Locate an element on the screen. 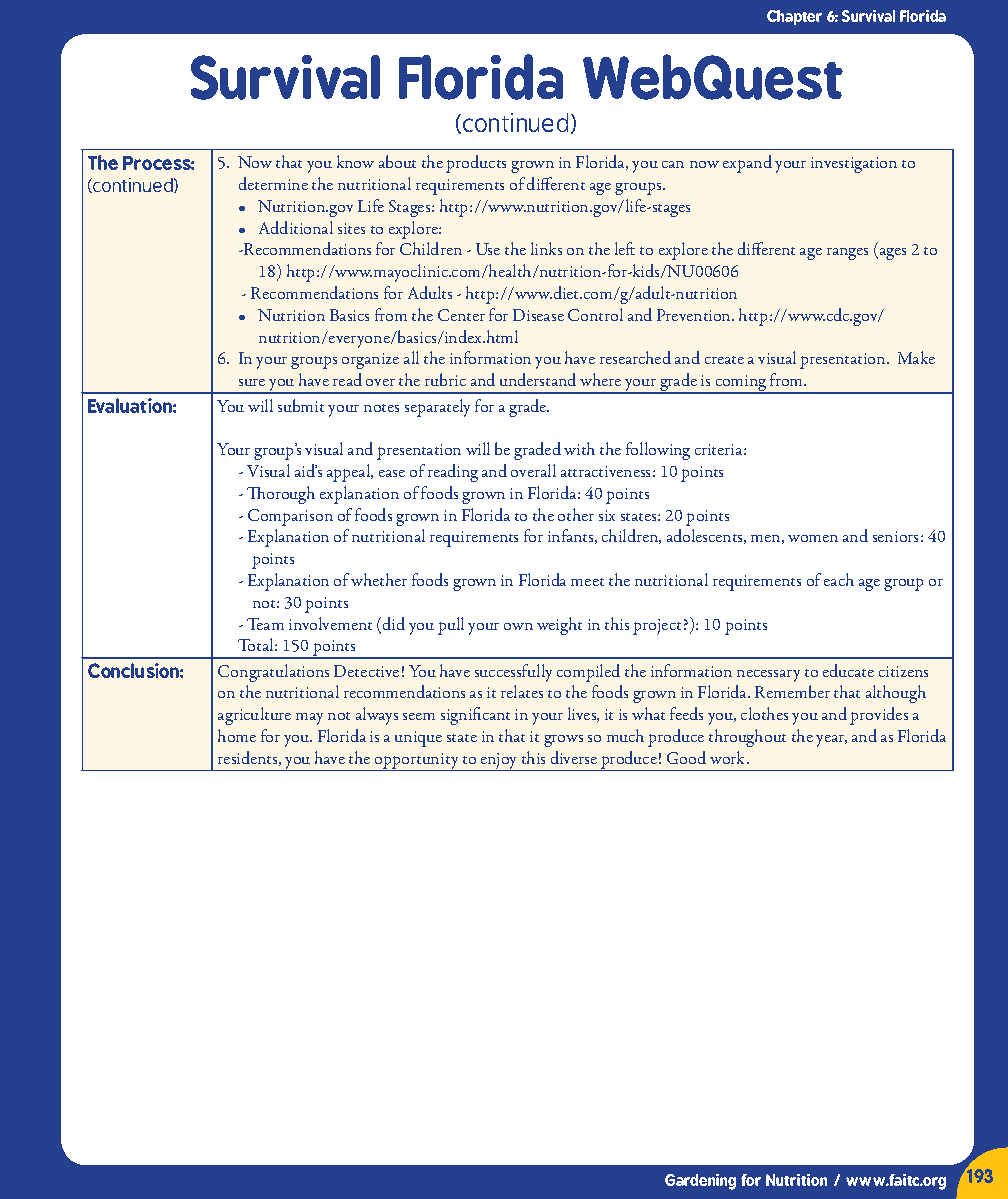 This screenshot has width=1008, height=1199. Control is located at coordinates (595, 314).
